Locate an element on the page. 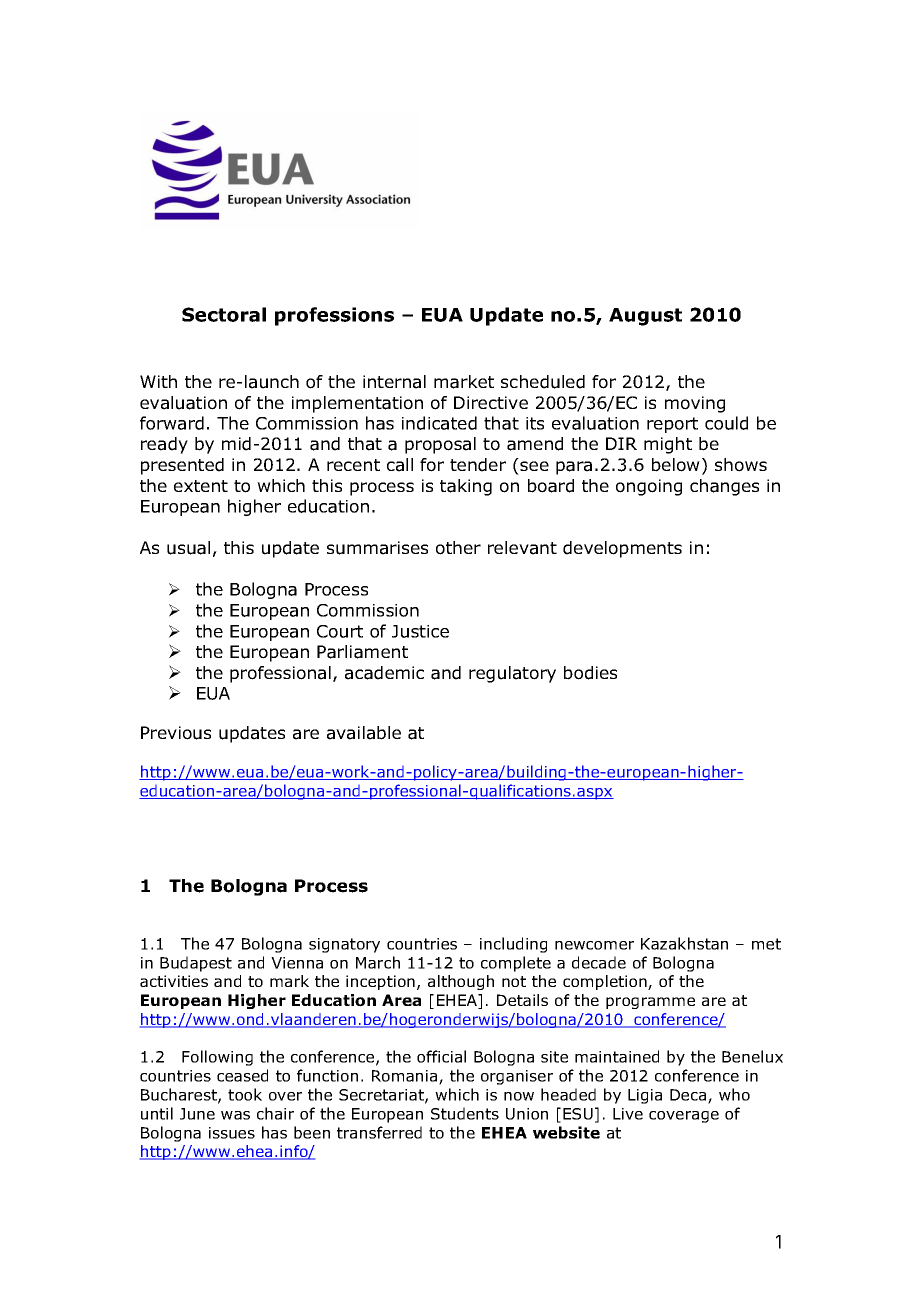 Image resolution: width=924 pixels, height=1308 pixels. Previous is located at coordinates (176, 733).
